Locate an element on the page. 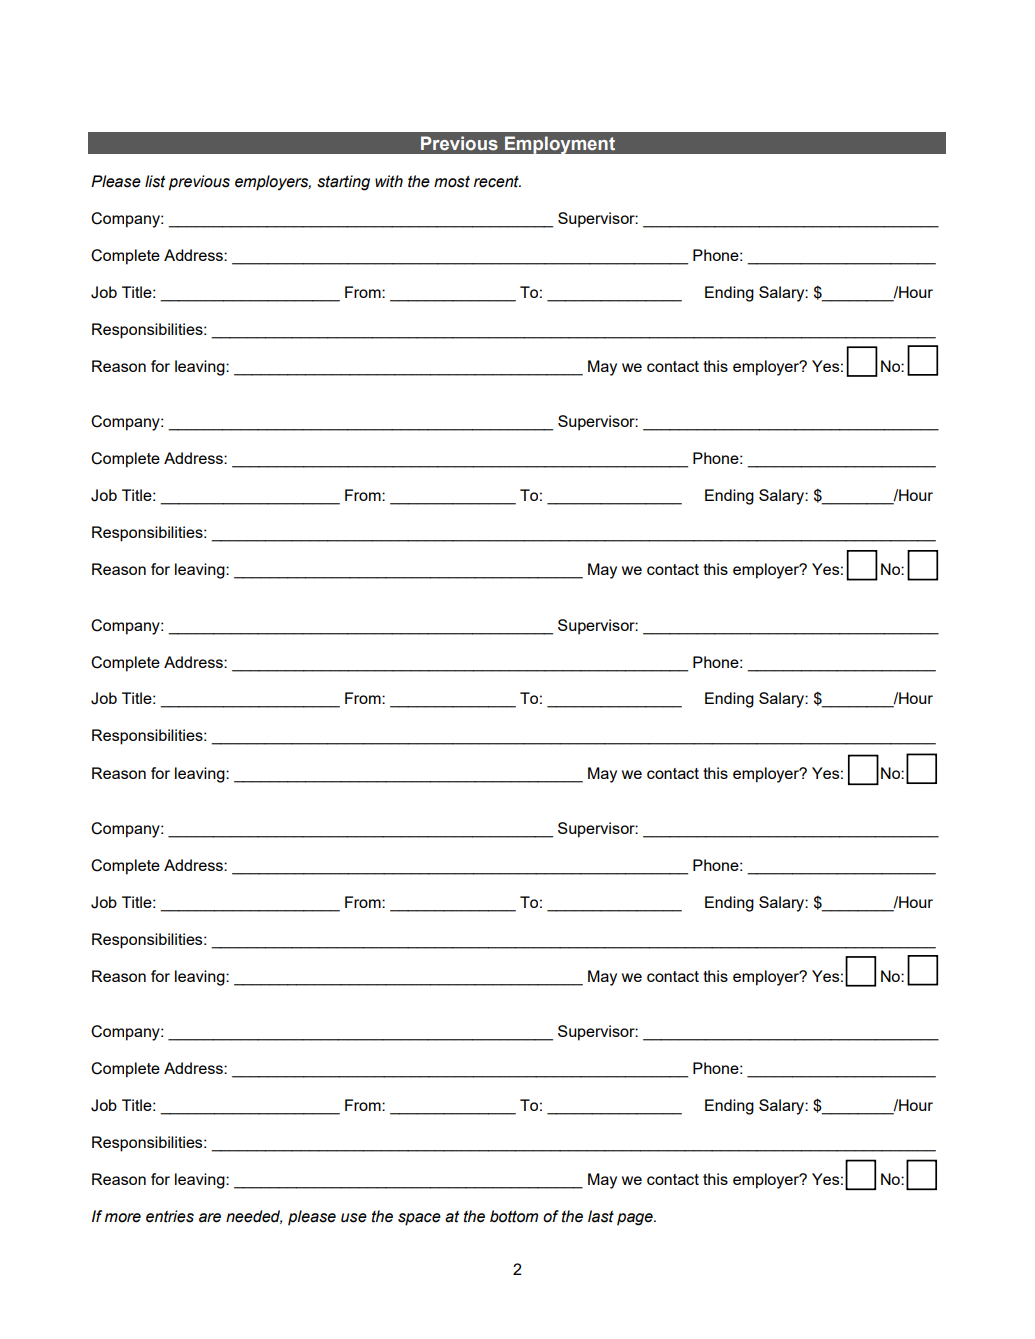 This image has height=1339, width=1035. with is located at coordinates (389, 181).
